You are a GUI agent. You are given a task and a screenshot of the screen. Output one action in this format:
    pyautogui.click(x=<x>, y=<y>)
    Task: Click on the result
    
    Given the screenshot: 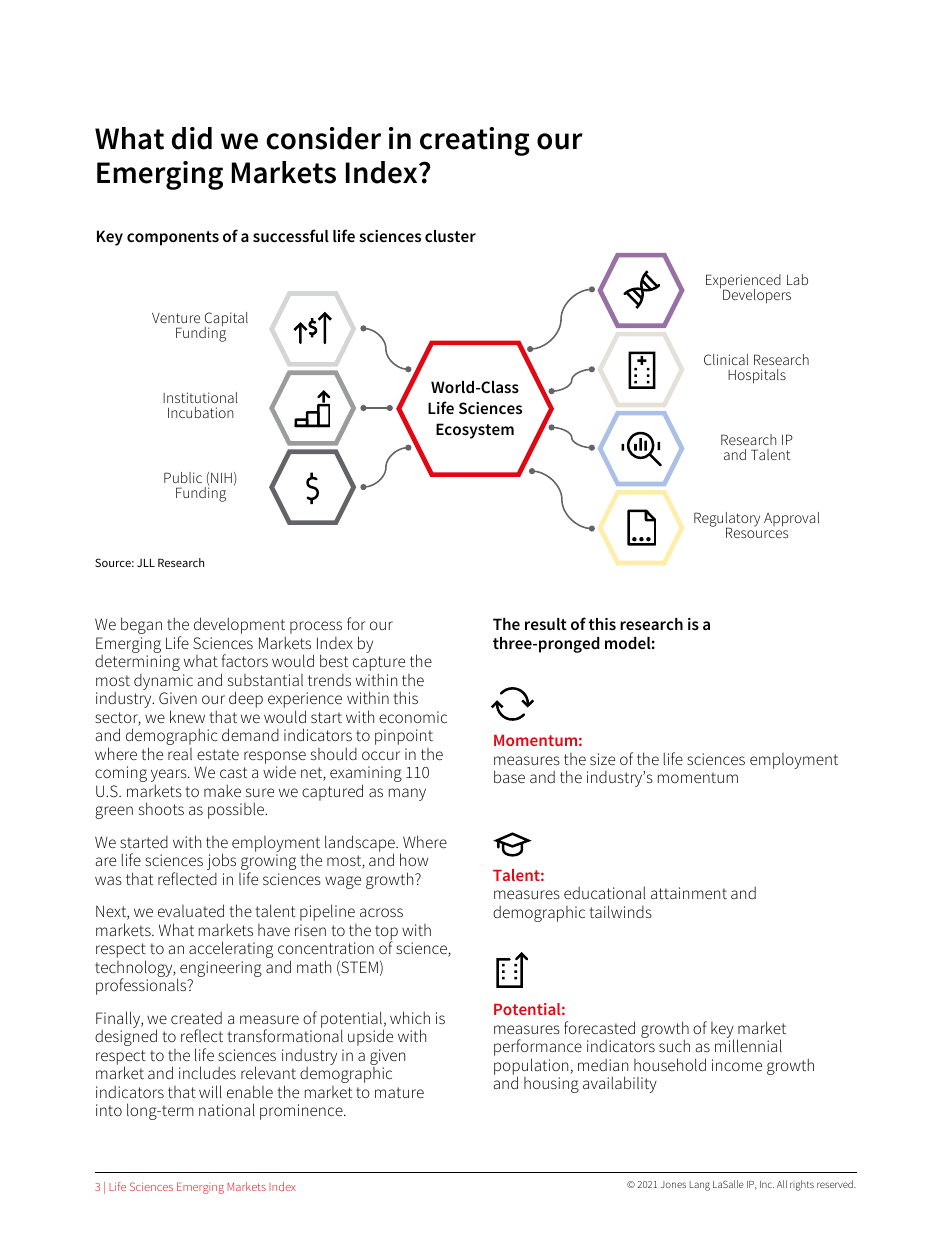 What is the action you would take?
    pyautogui.click(x=546, y=624)
